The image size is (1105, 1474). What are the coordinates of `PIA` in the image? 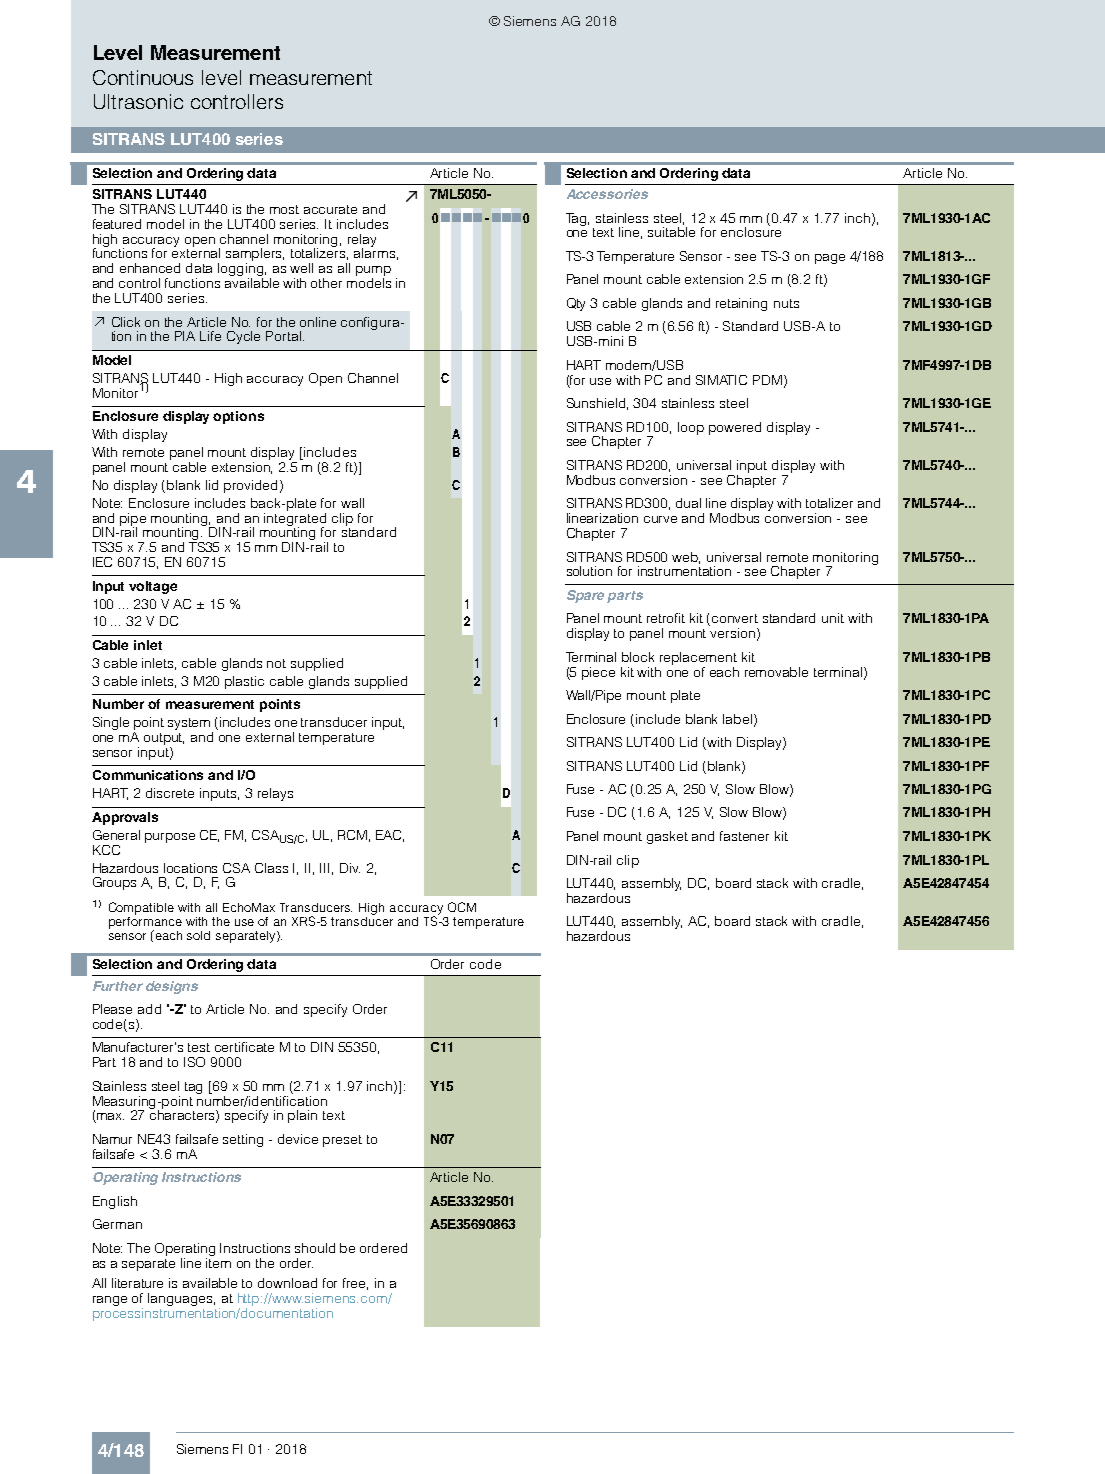 It's located at (185, 336).
